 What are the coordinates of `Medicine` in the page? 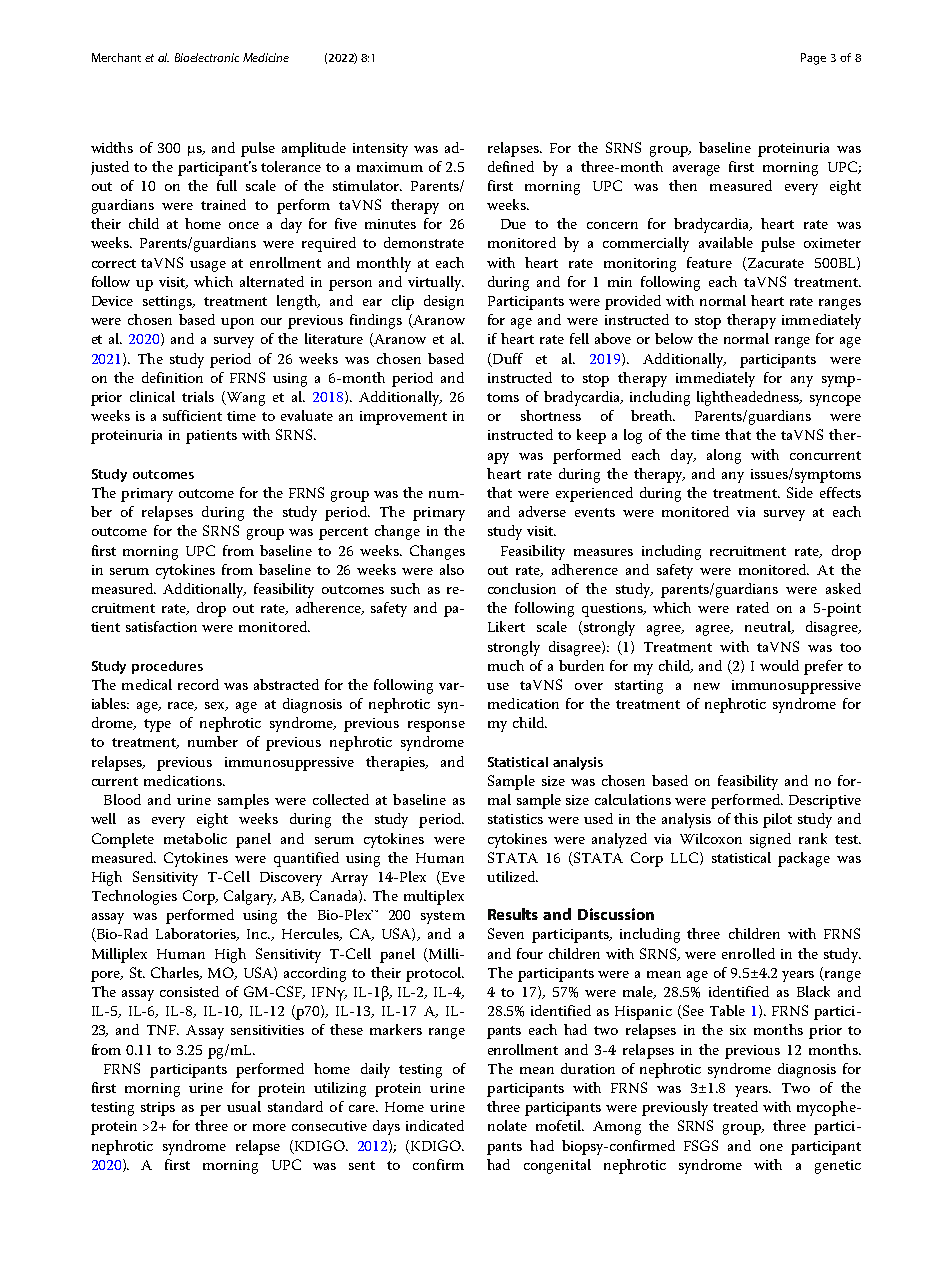 It's located at (266, 57).
